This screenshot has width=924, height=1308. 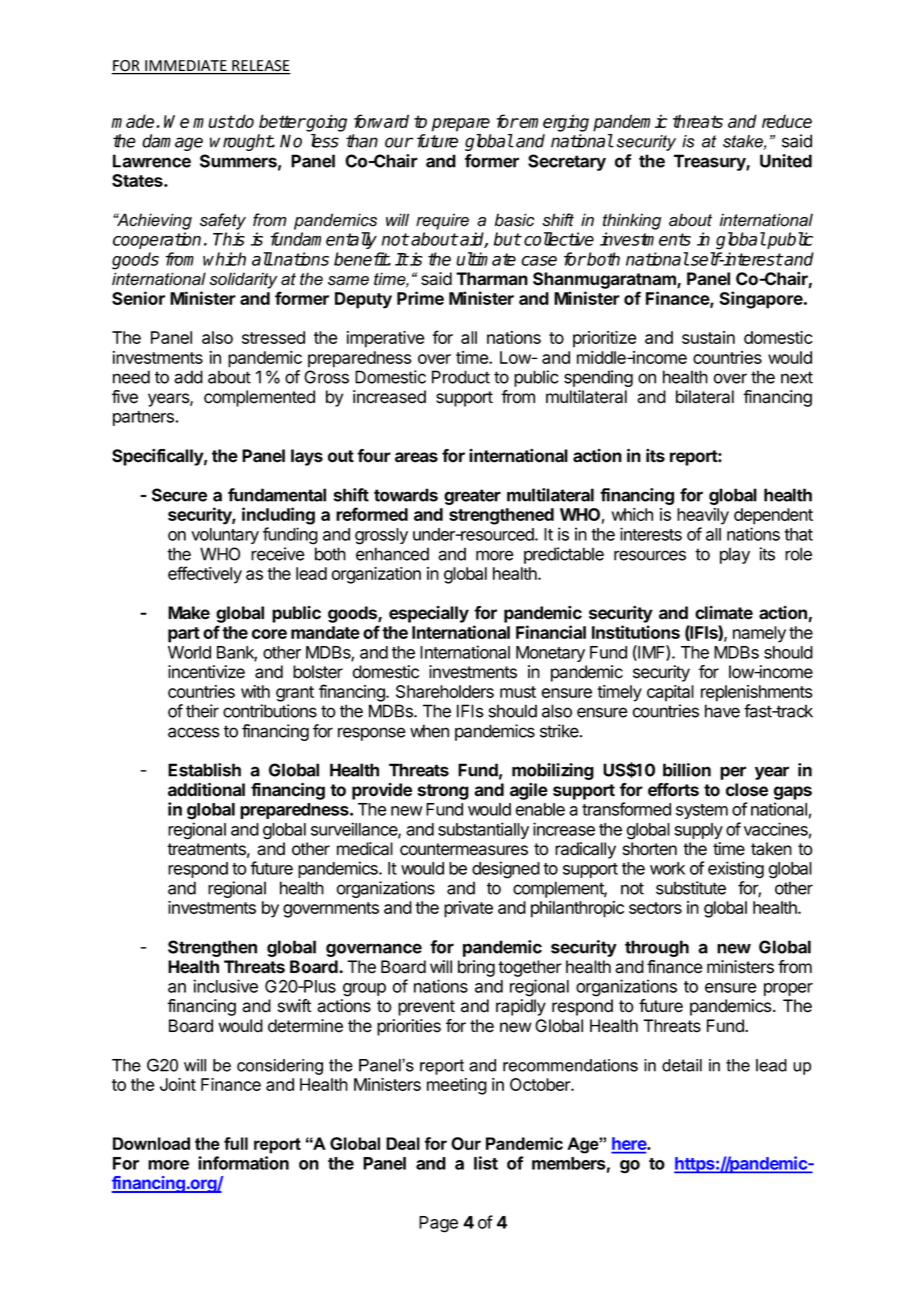 What do you see at coordinates (179, 495) in the screenshot?
I see `Secure` at bounding box center [179, 495].
